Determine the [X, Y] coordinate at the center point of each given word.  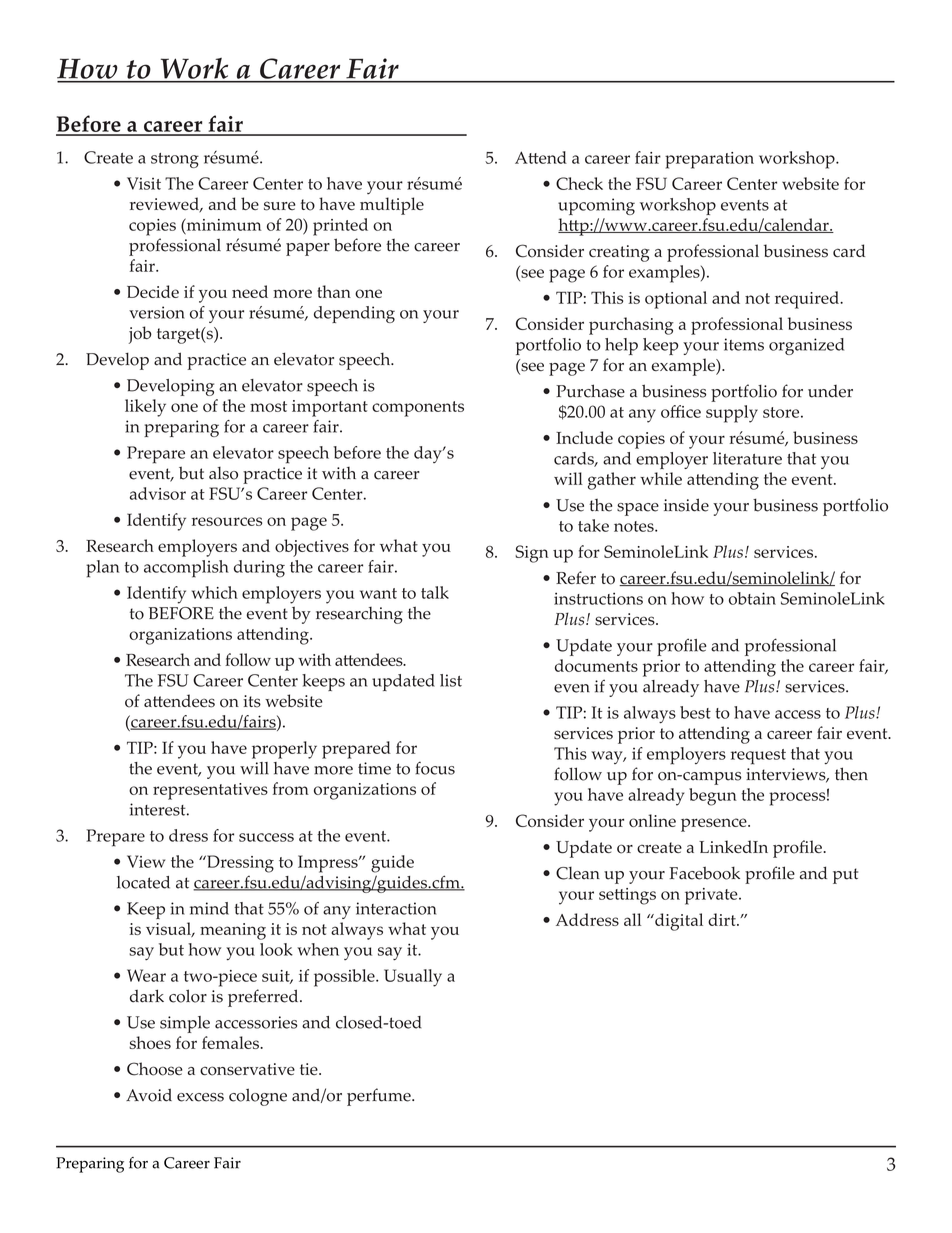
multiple [392, 206]
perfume [380, 1097]
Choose [155, 1069]
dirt [723, 919]
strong [175, 160]
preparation [709, 160]
